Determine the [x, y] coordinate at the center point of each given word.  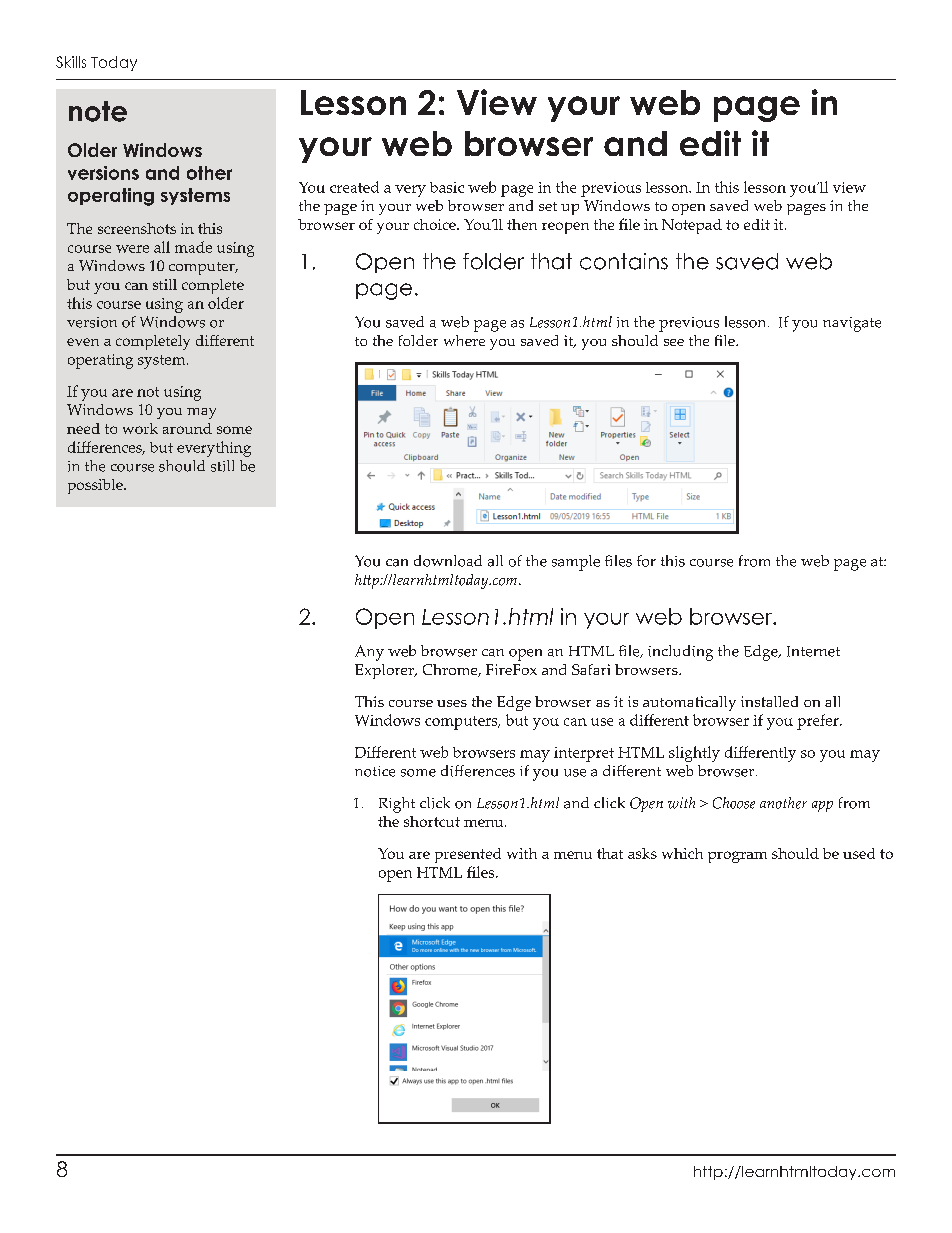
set [548, 206]
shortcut [432, 821]
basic [447, 187]
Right [397, 805]
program [737, 857]
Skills [71, 62]
